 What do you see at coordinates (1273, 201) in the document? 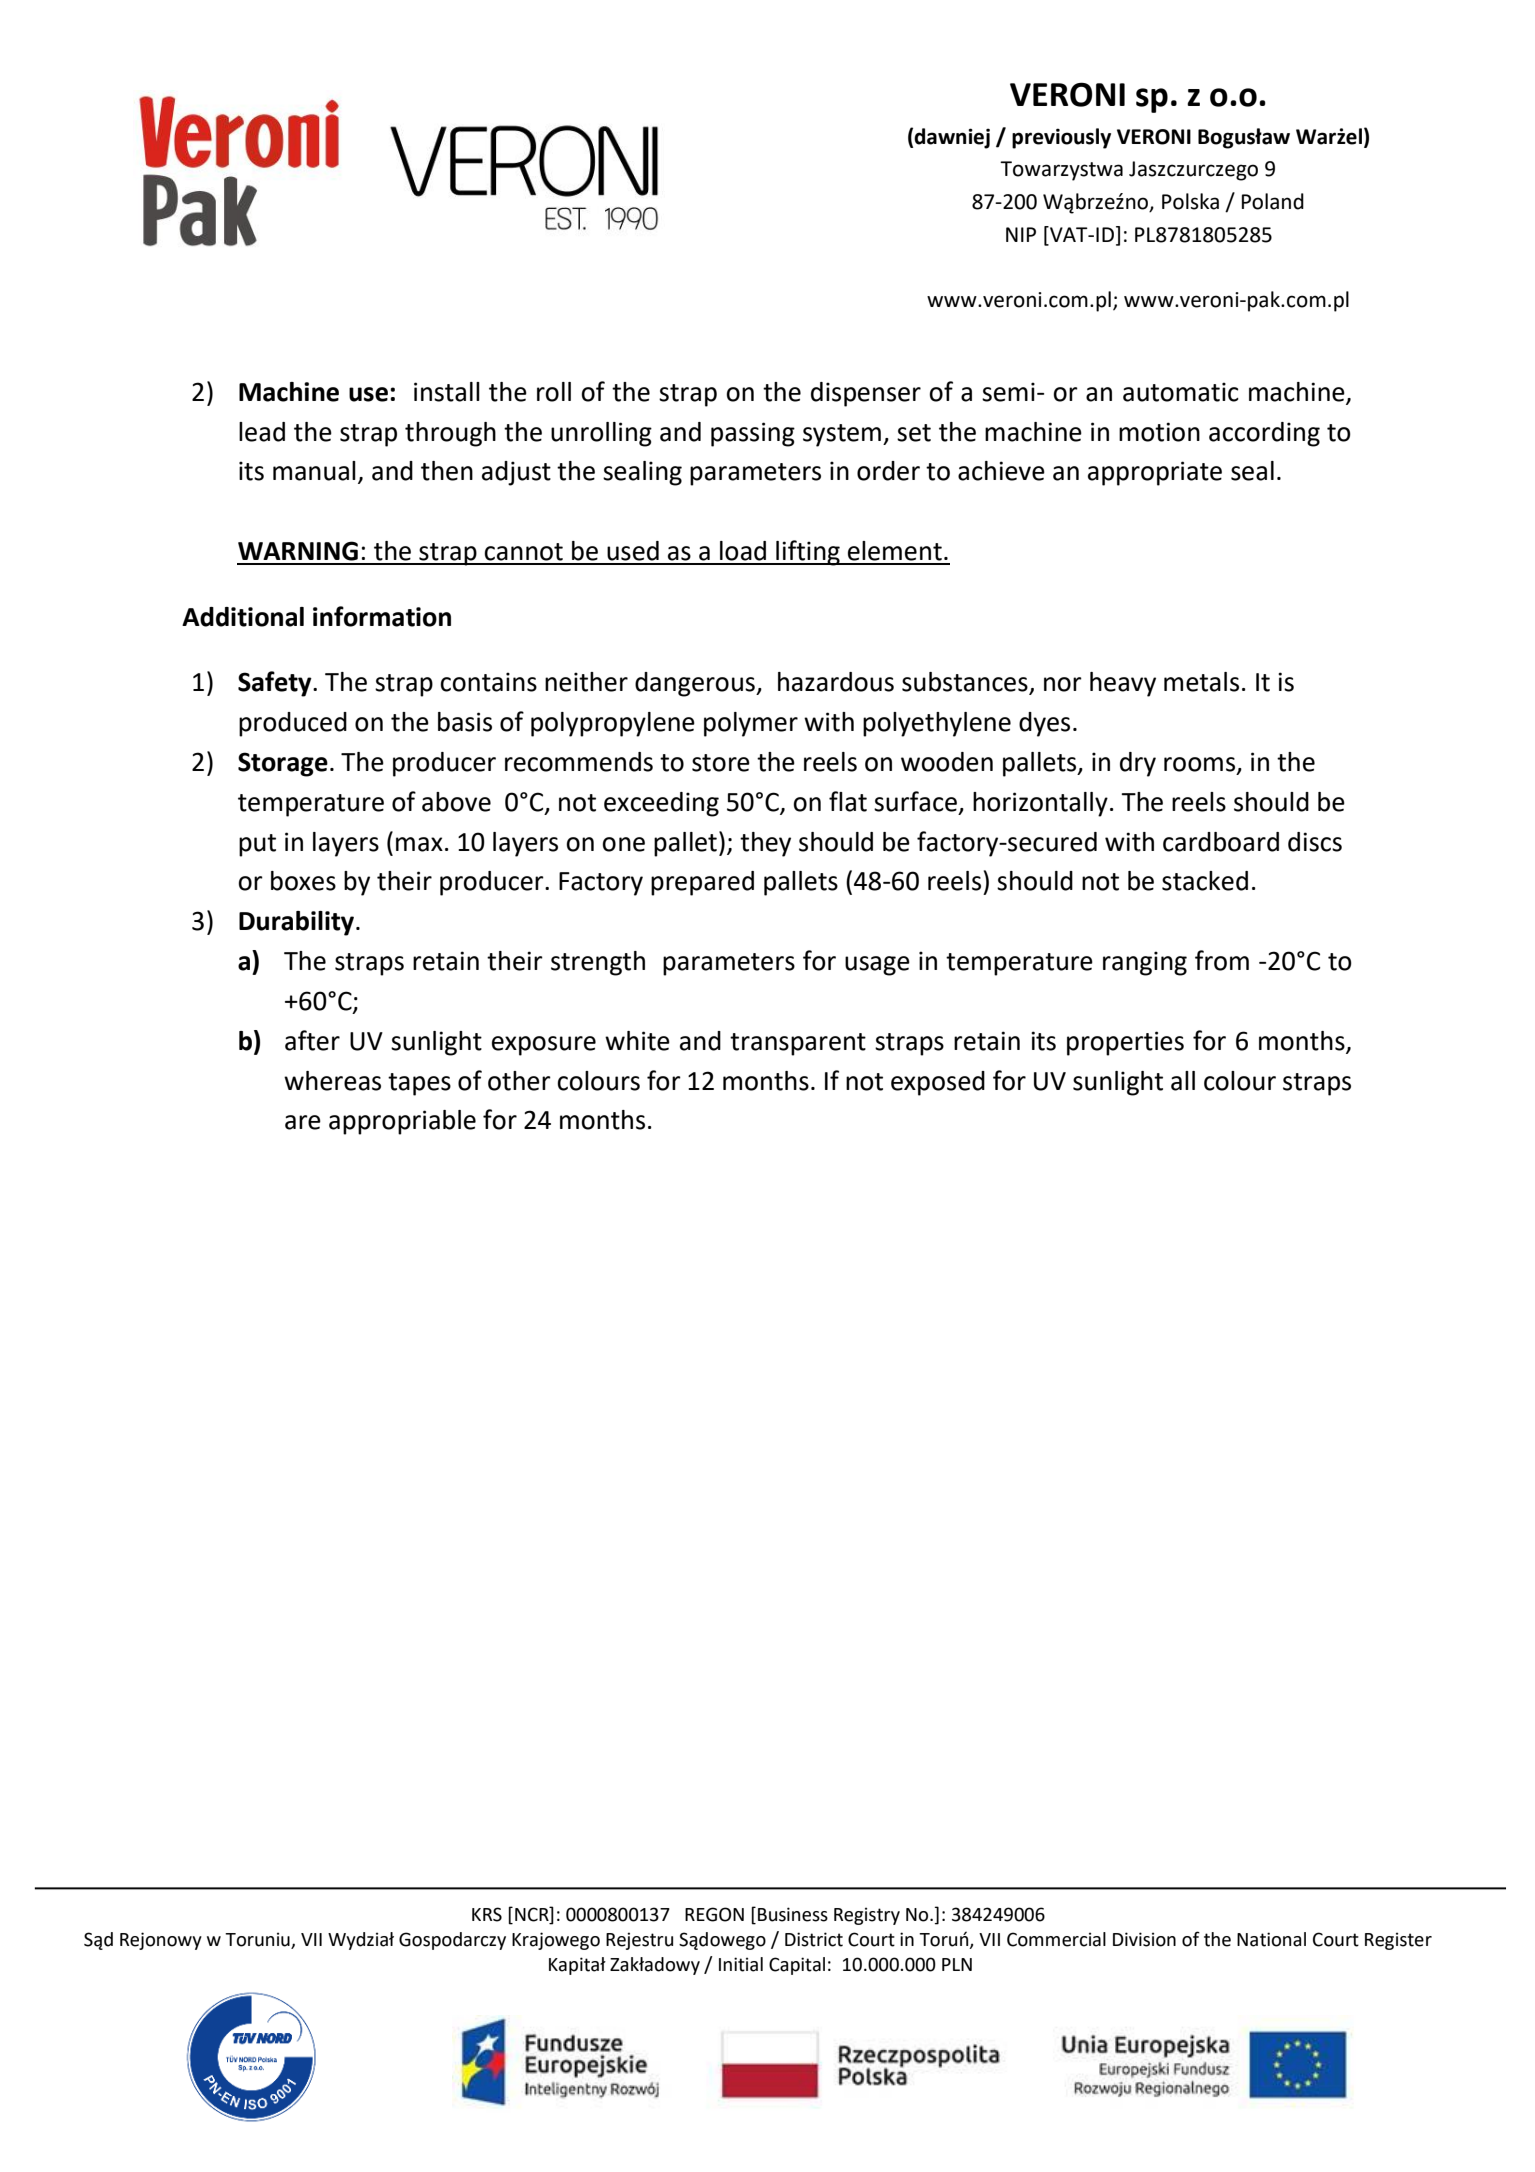
I see `Poland` at bounding box center [1273, 201].
